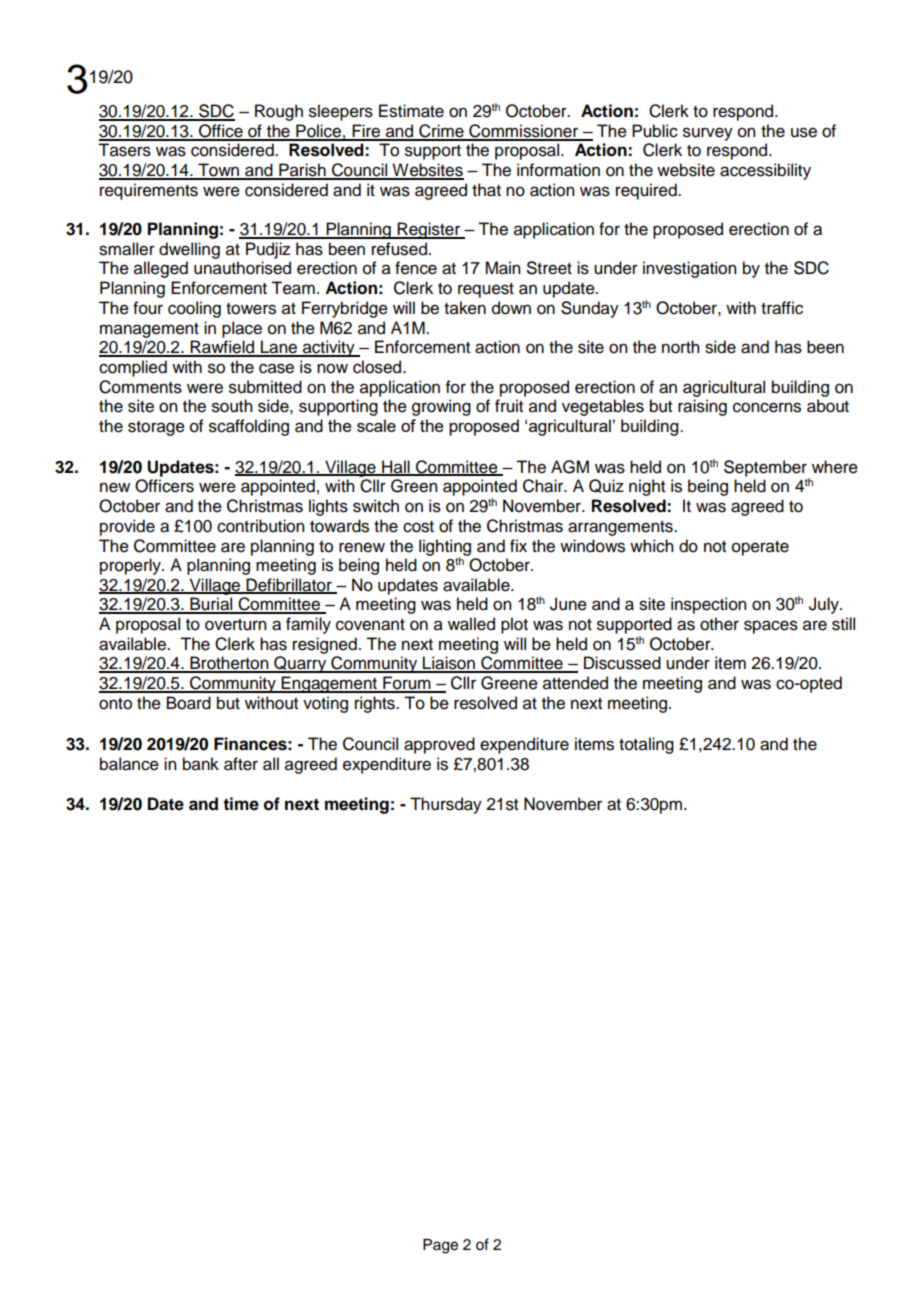 The width and height of the page is (924, 1308). What do you see at coordinates (218, 171) in the page?
I see `Town` at bounding box center [218, 171].
